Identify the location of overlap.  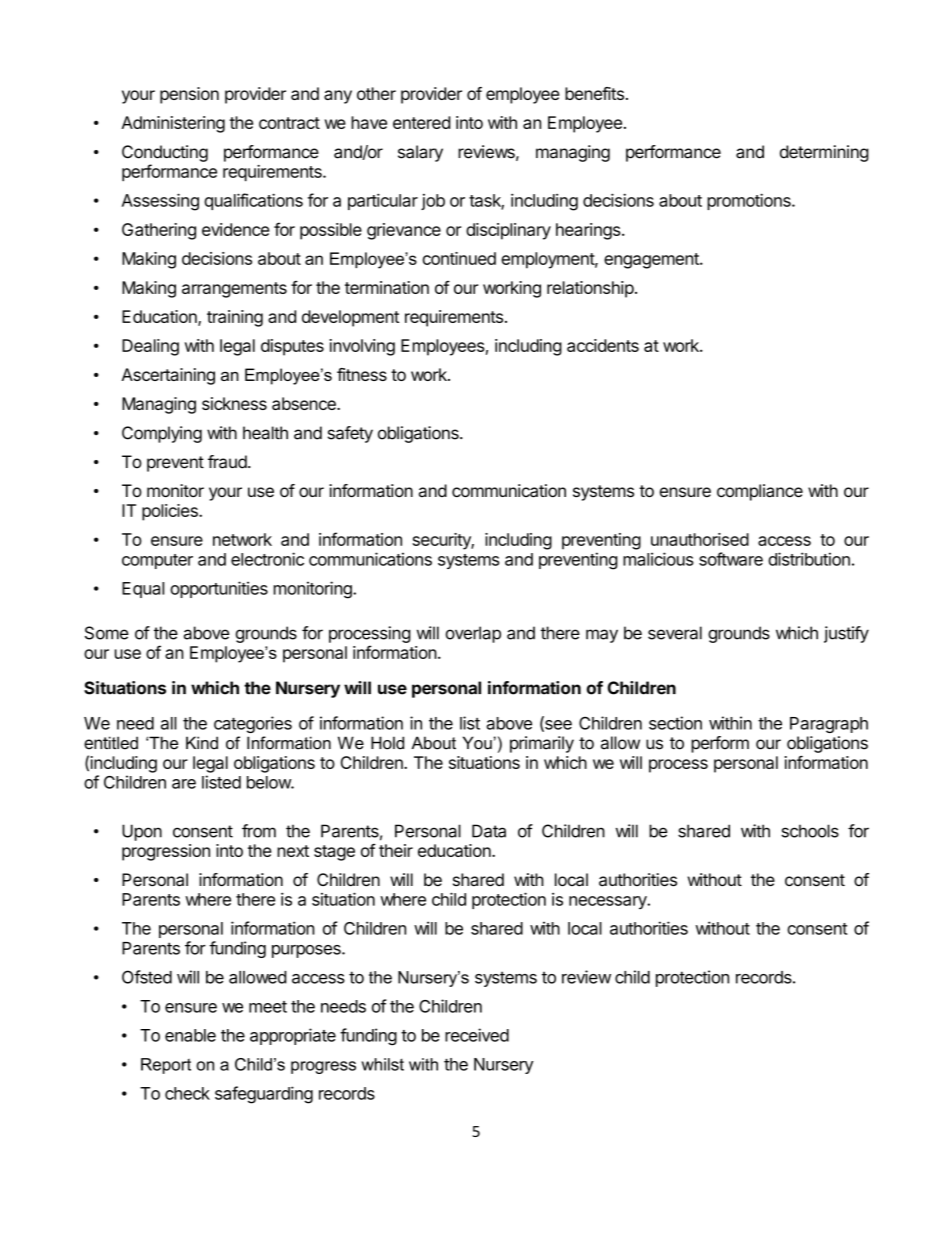
(473, 634).
